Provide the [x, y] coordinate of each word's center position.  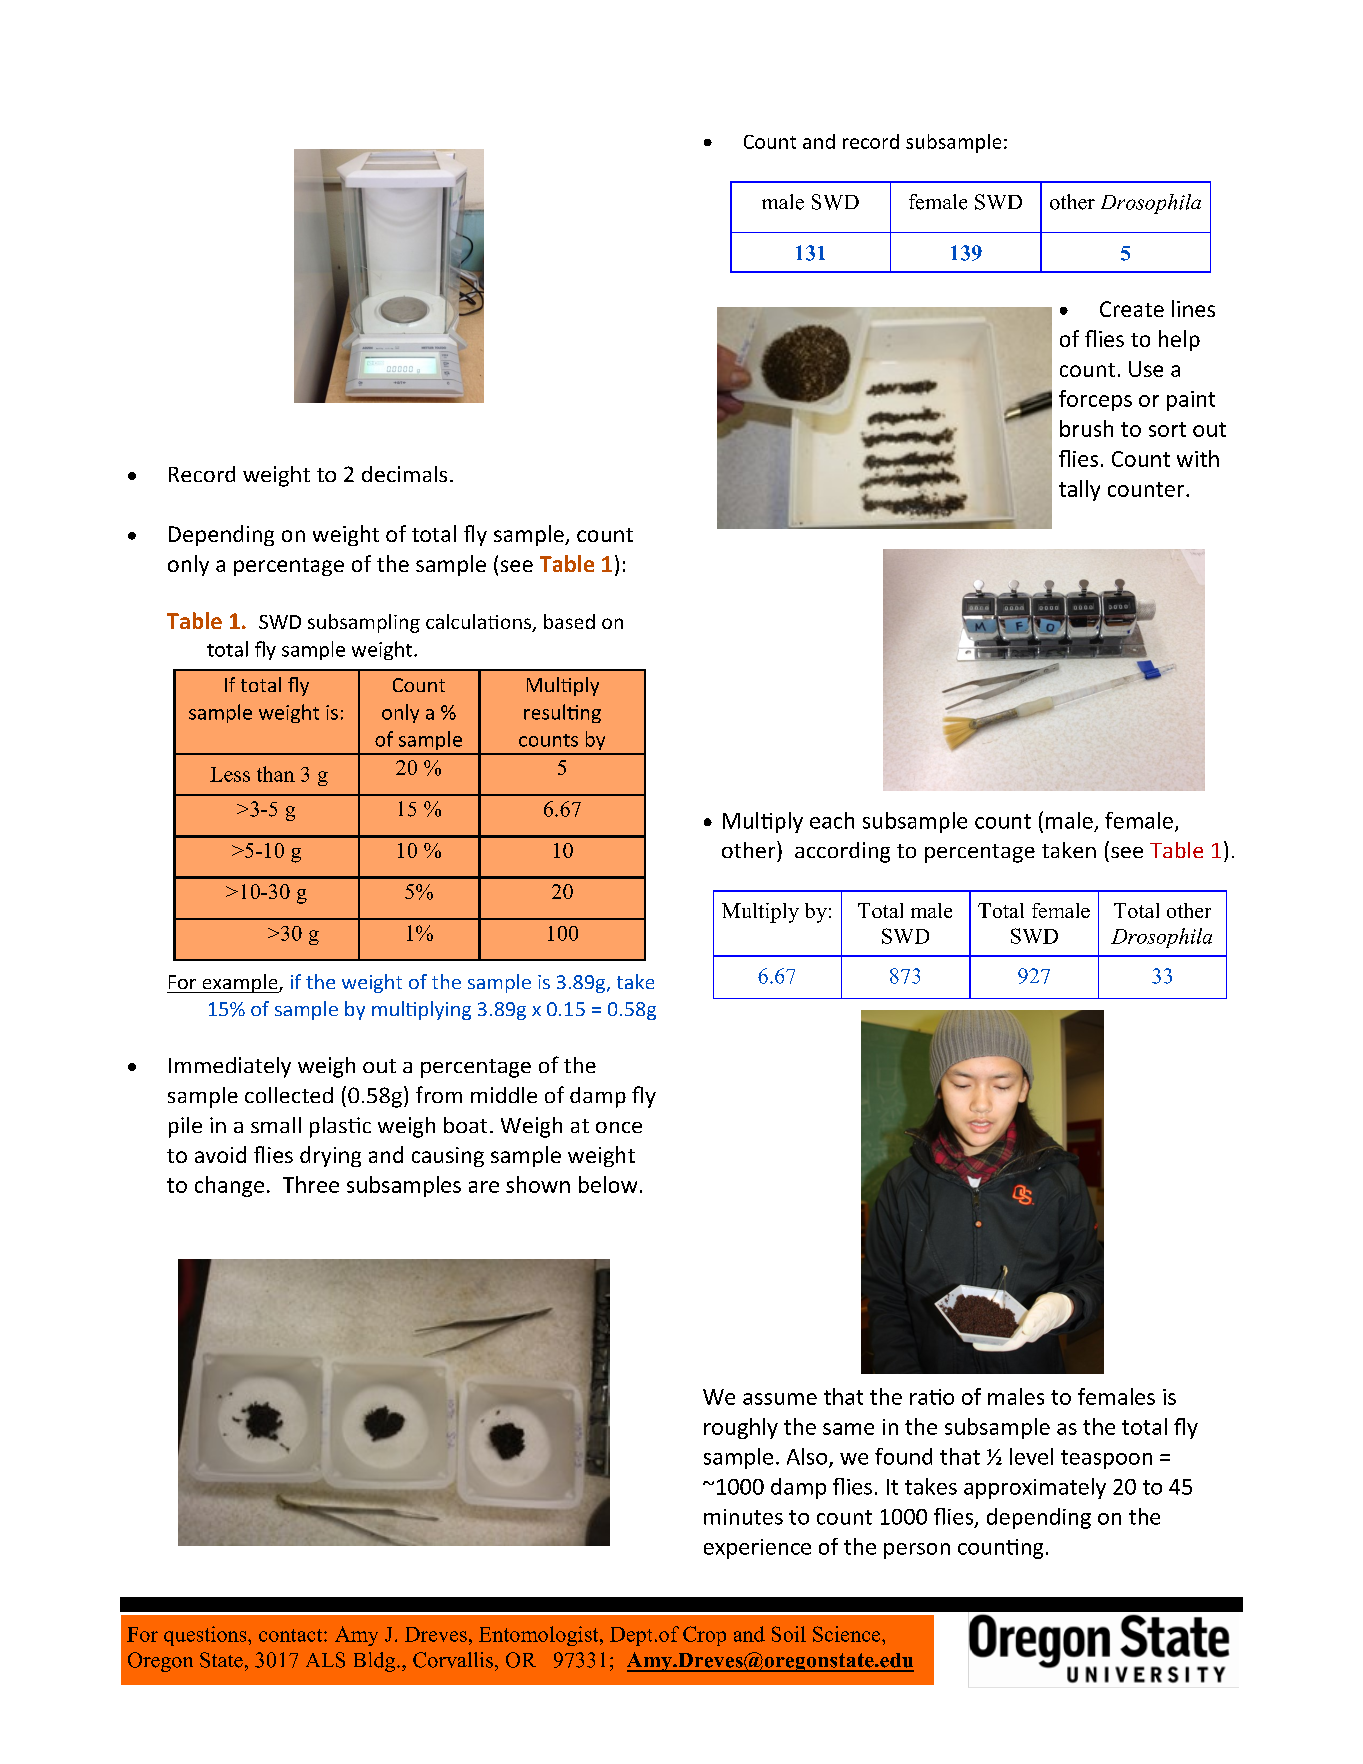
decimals [404, 474]
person [917, 1551]
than [276, 774]
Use [1146, 369]
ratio [932, 1397]
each [832, 820]
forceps [1095, 400]
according [842, 852]
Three [311, 1184]
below [608, 1184]
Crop [704, 1636]
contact [292, 1635]
